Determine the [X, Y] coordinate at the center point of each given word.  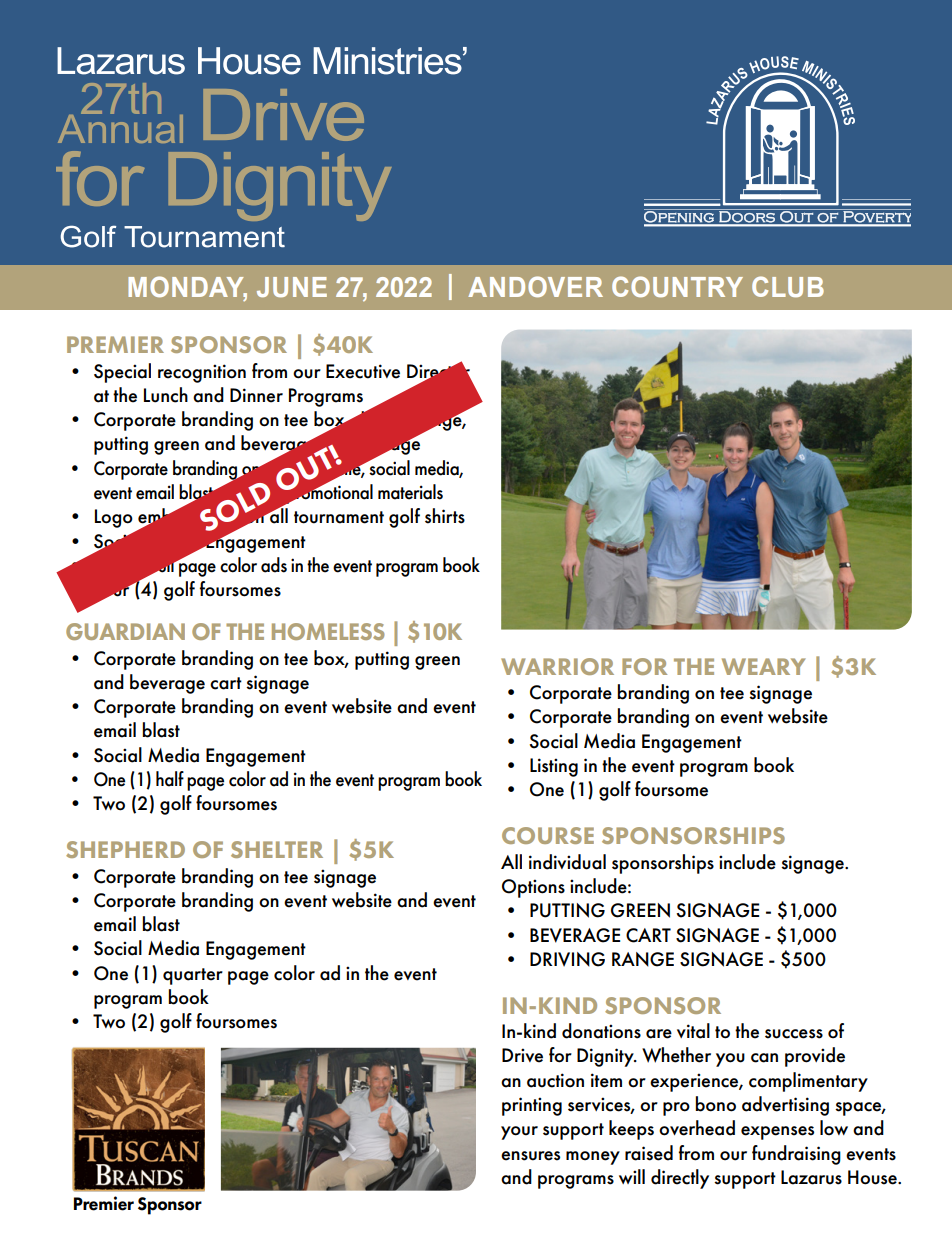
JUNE [292, 287]
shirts [445, 516]
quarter [193, 976]
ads [274, 565]
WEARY [764, 666]
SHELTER [277, 849]
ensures [530, 1156]
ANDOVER [535, 286]
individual [567, 862]
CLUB [788, 286]
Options [533, 888]
